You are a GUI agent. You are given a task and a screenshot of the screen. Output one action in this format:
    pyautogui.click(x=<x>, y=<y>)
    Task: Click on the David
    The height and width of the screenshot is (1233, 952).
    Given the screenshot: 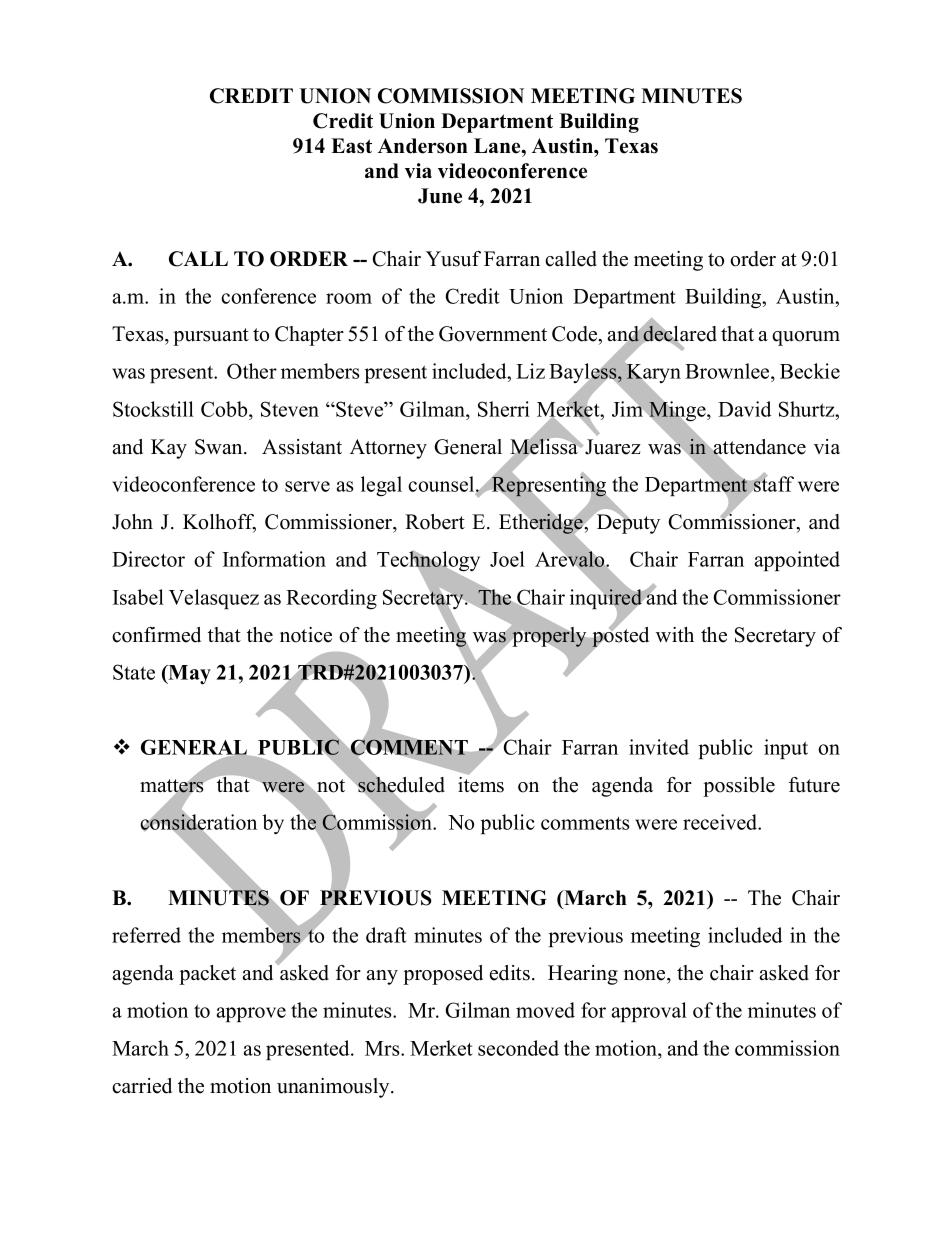 What is the action you would take?
    pyautogui.click(x=744, y=409)
